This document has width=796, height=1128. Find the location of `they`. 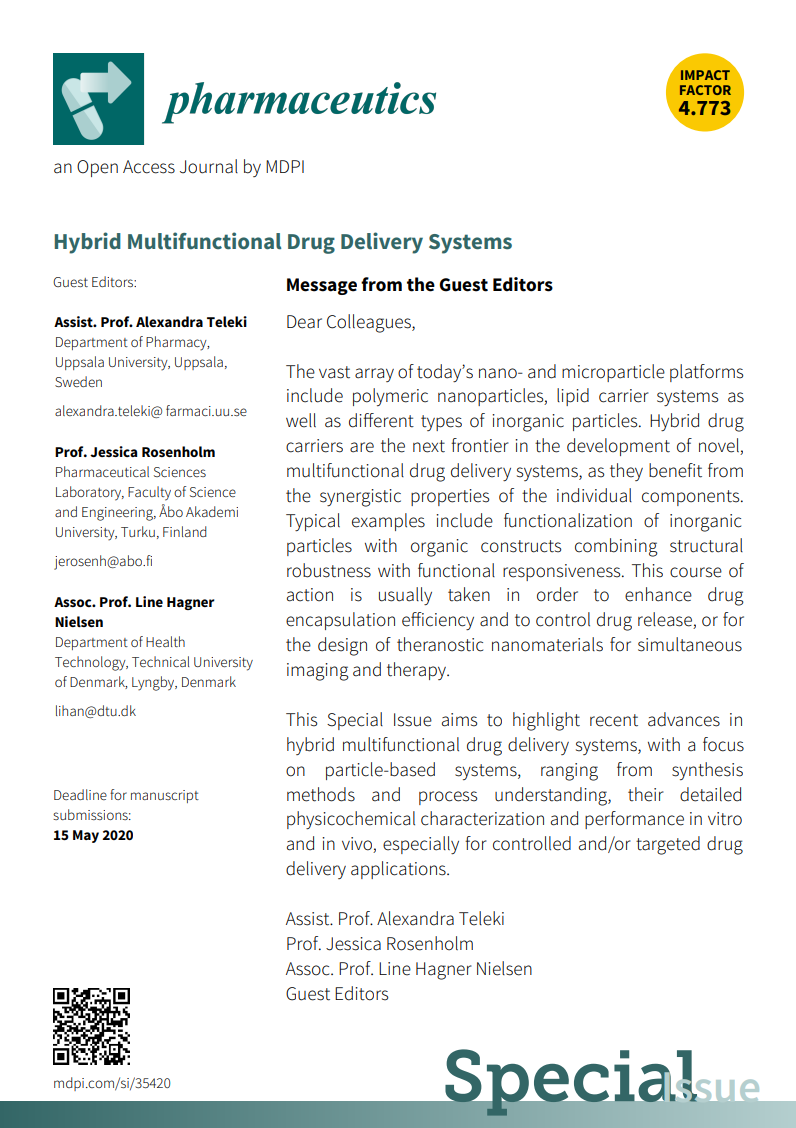

they is located at coordinates (626, 472).
